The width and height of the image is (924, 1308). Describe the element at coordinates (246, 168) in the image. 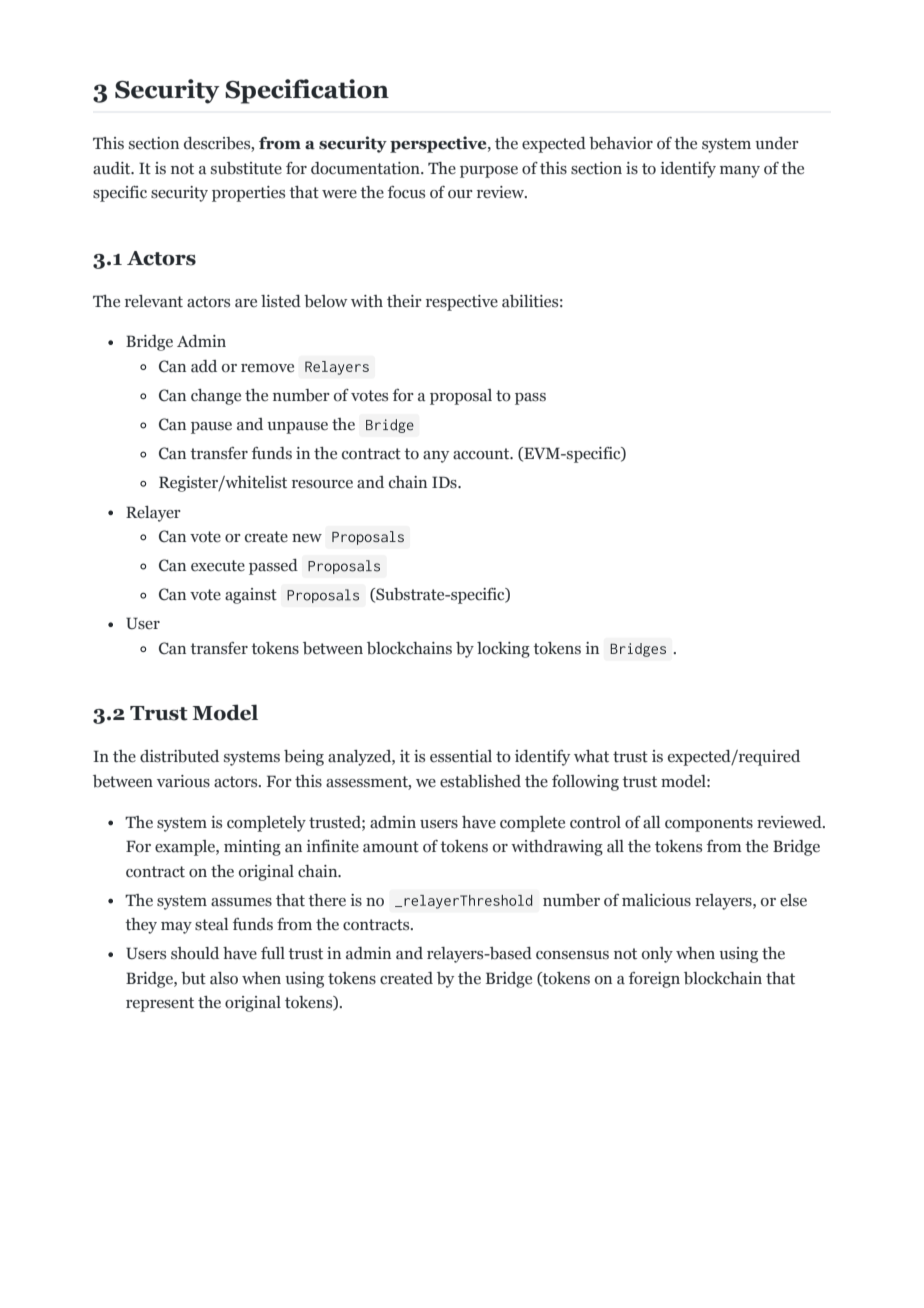

I see `substitute` at that location.
